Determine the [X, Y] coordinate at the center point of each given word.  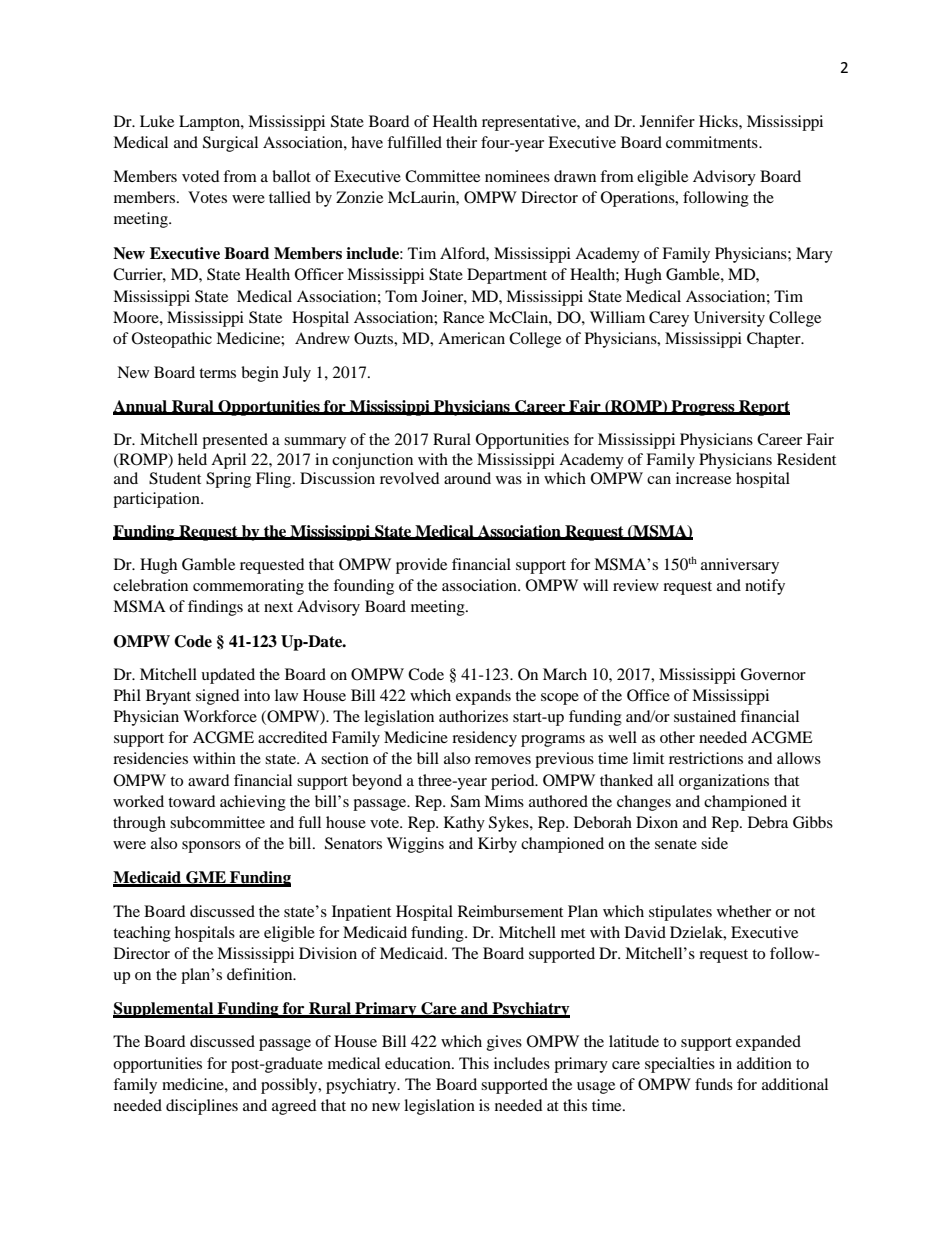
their [461, 142]
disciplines [202, 1107]
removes [503, 760]
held [192, 459]
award [209, 780]
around [467, 478]
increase [703, 478]
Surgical [230, 144]
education [419, 1063]
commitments [713, 142]
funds [714, 1084]
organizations [724, 782]
